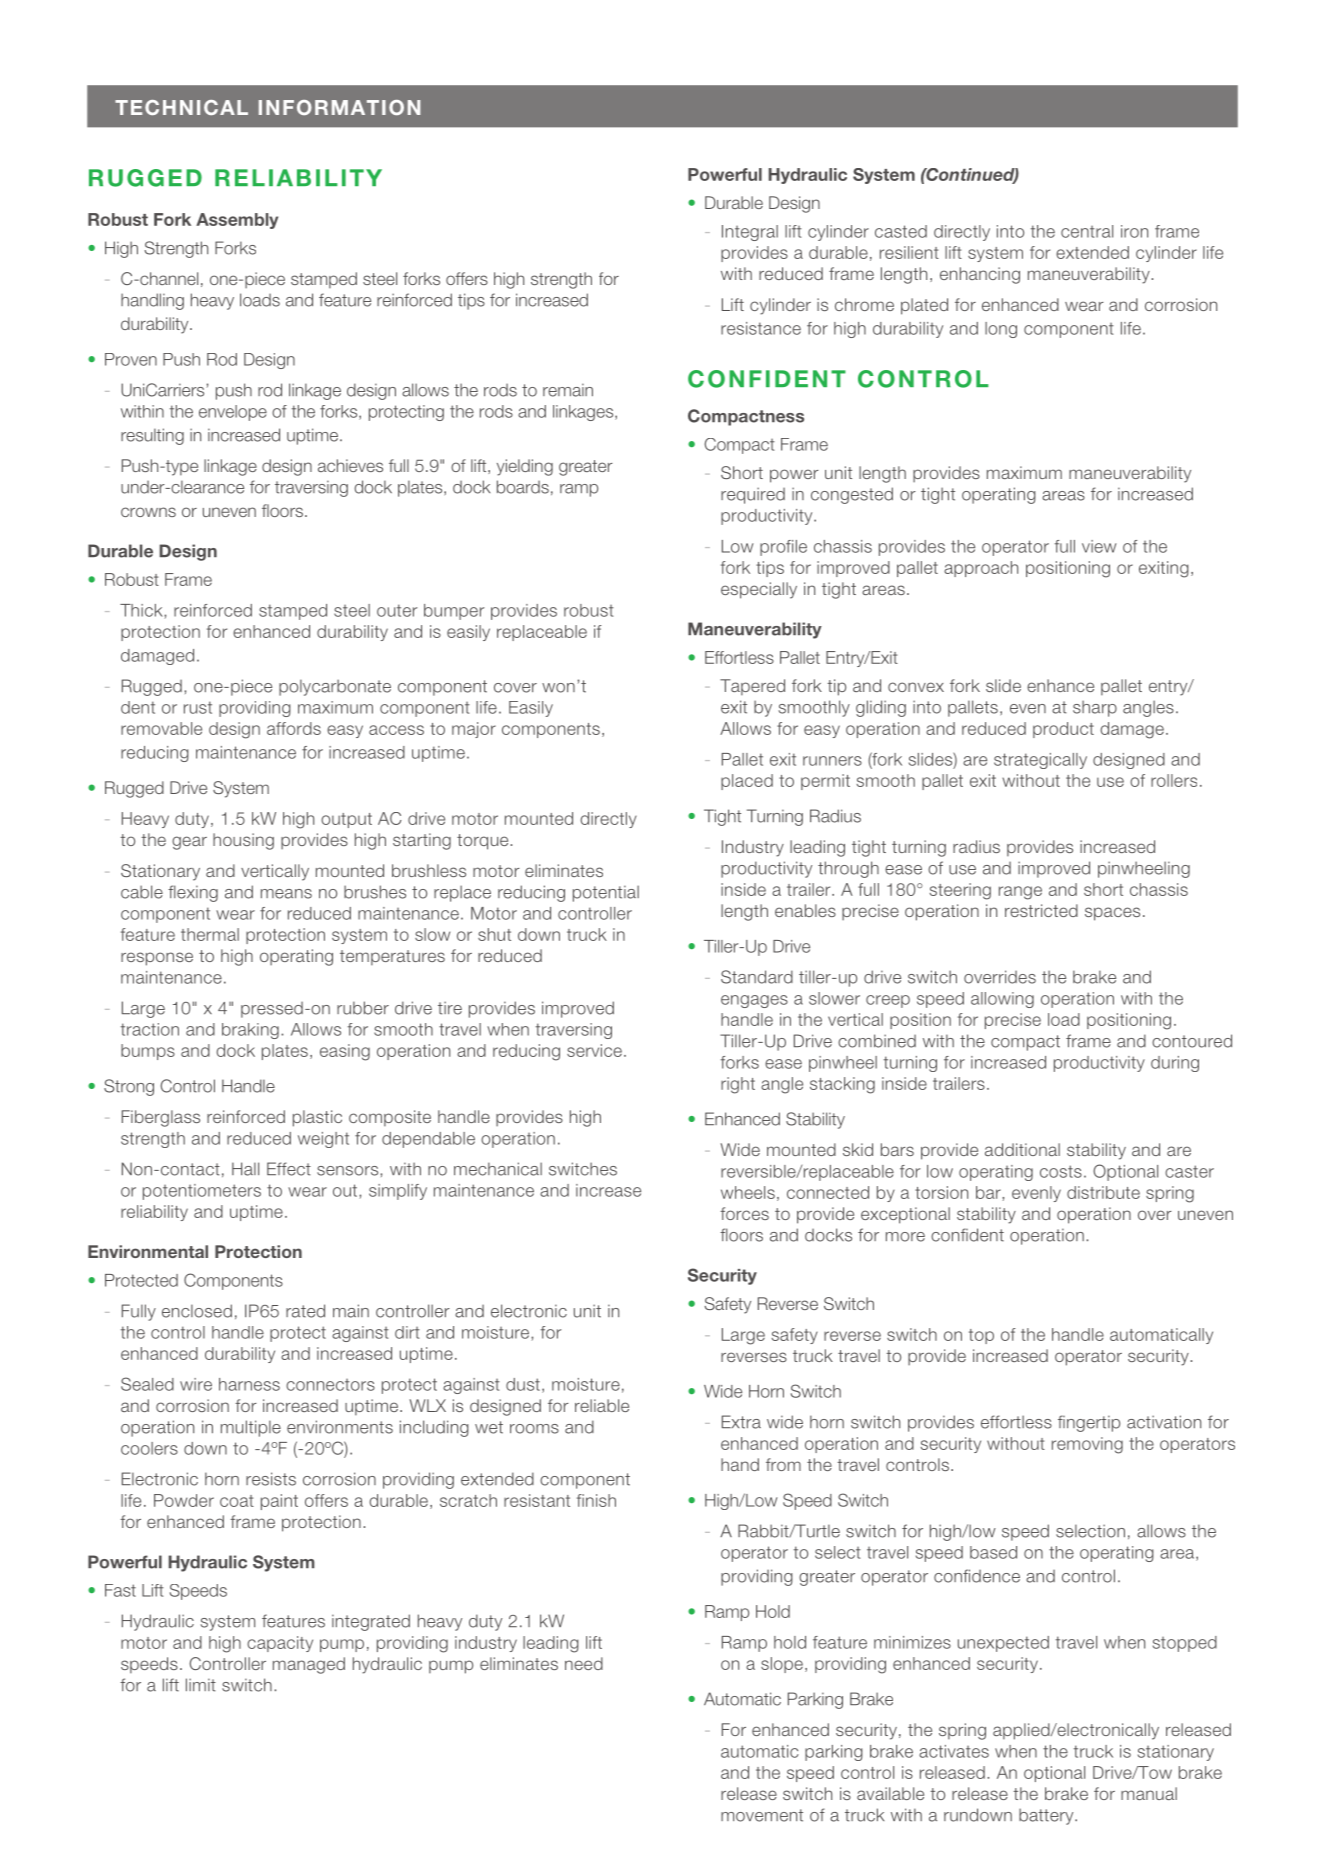 The width and height of the page is (1321, 1875). I want to click on limit, so click(201, 1685).
